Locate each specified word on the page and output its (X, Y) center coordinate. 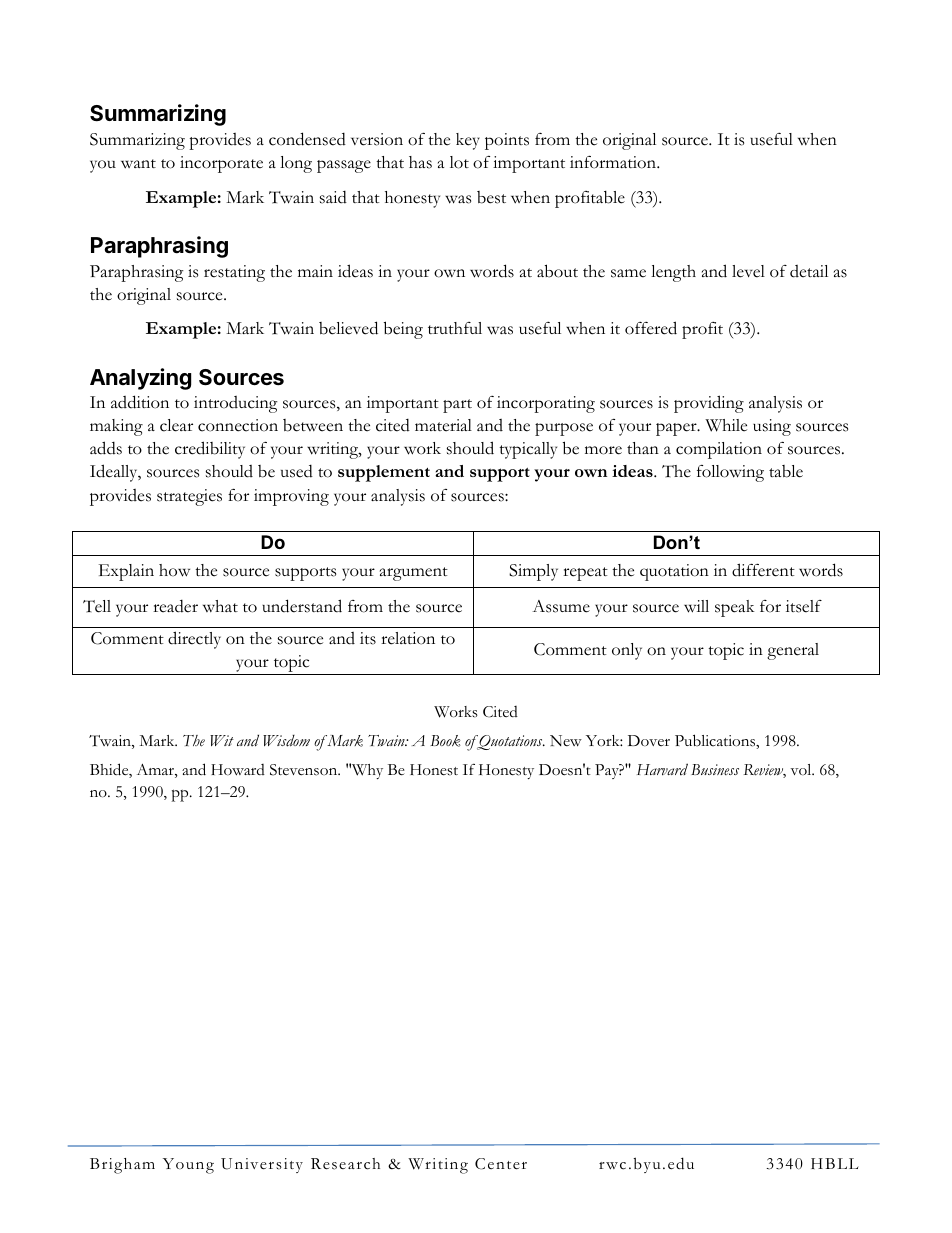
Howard (238, 770)
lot (459, 162)
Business (715, 769)
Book (445, 741)
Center (501, 1164)
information (614, 162)
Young (188, 1166)
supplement (384, 473)
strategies (189, 497)
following (730, 473)
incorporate (221, 164)
